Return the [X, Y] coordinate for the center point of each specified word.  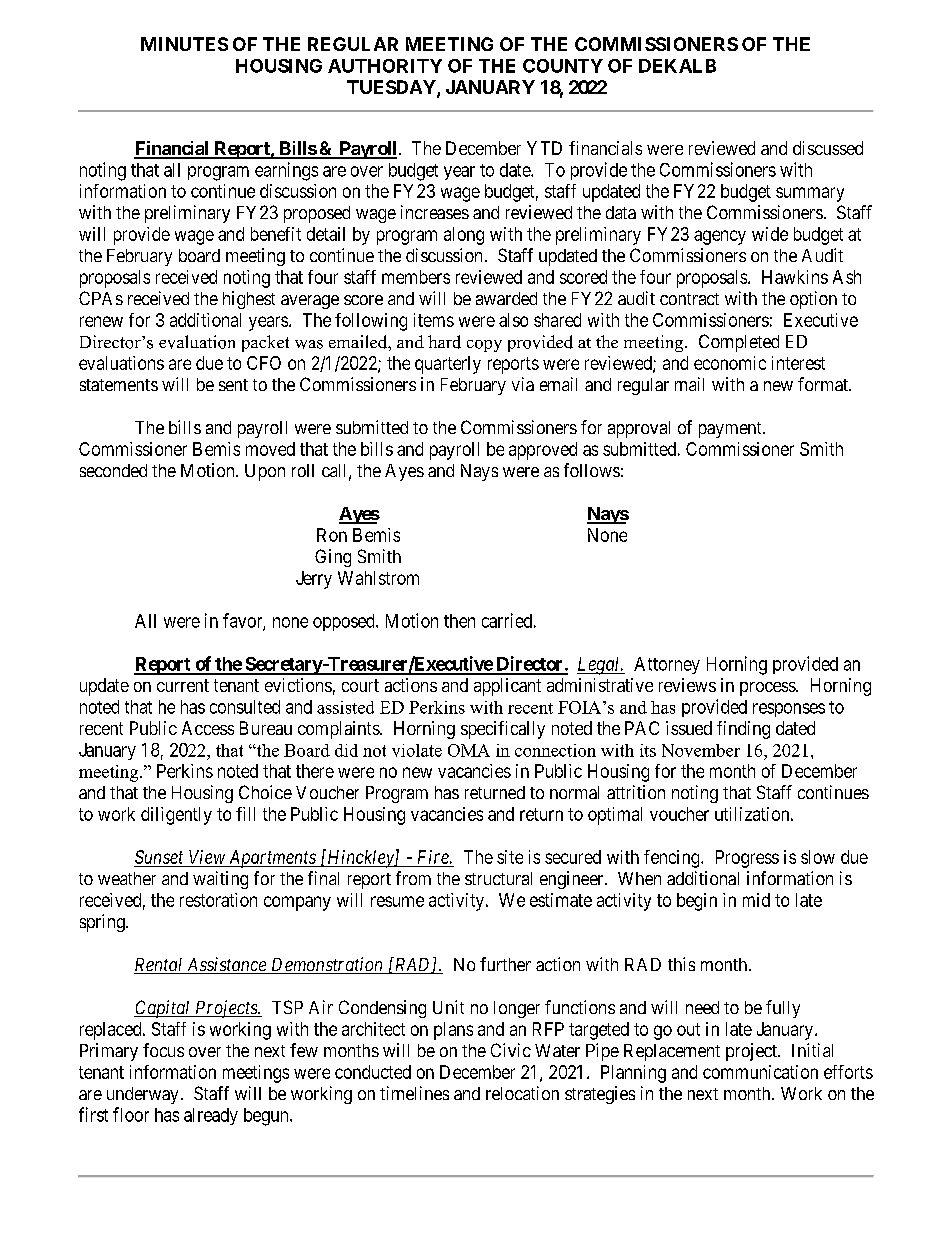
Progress [747, 859]
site [510, 857]
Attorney [667, 665]
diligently [176, 816]
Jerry [314, 580]
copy [484, 346]
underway [142, 1095]
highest [249, 300]
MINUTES [184, 44]
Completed [739, 343]
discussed [828, 148]
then [459, 621]
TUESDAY [392, 88]
